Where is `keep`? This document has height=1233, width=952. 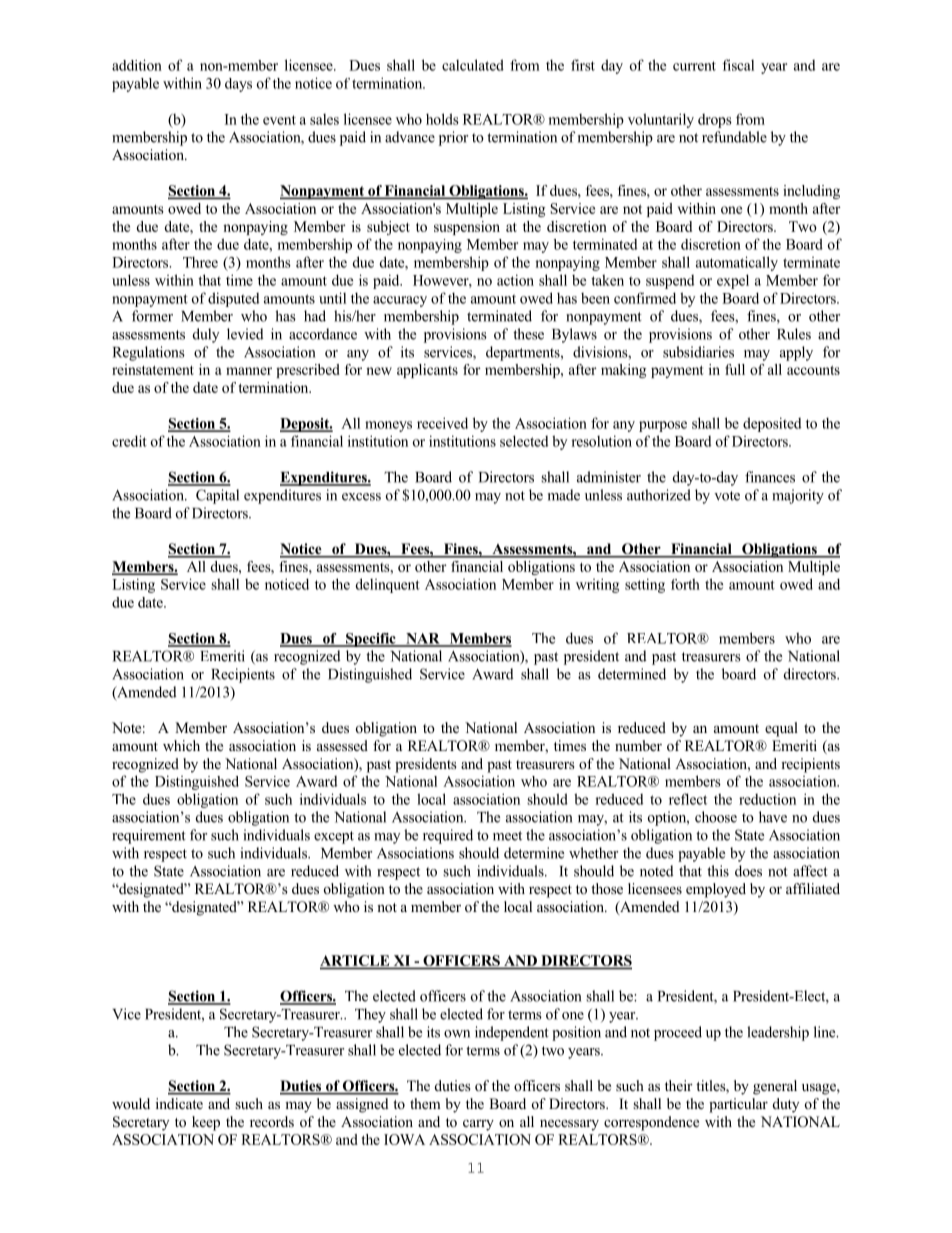
keep is located at coordinates (206, 1123).
